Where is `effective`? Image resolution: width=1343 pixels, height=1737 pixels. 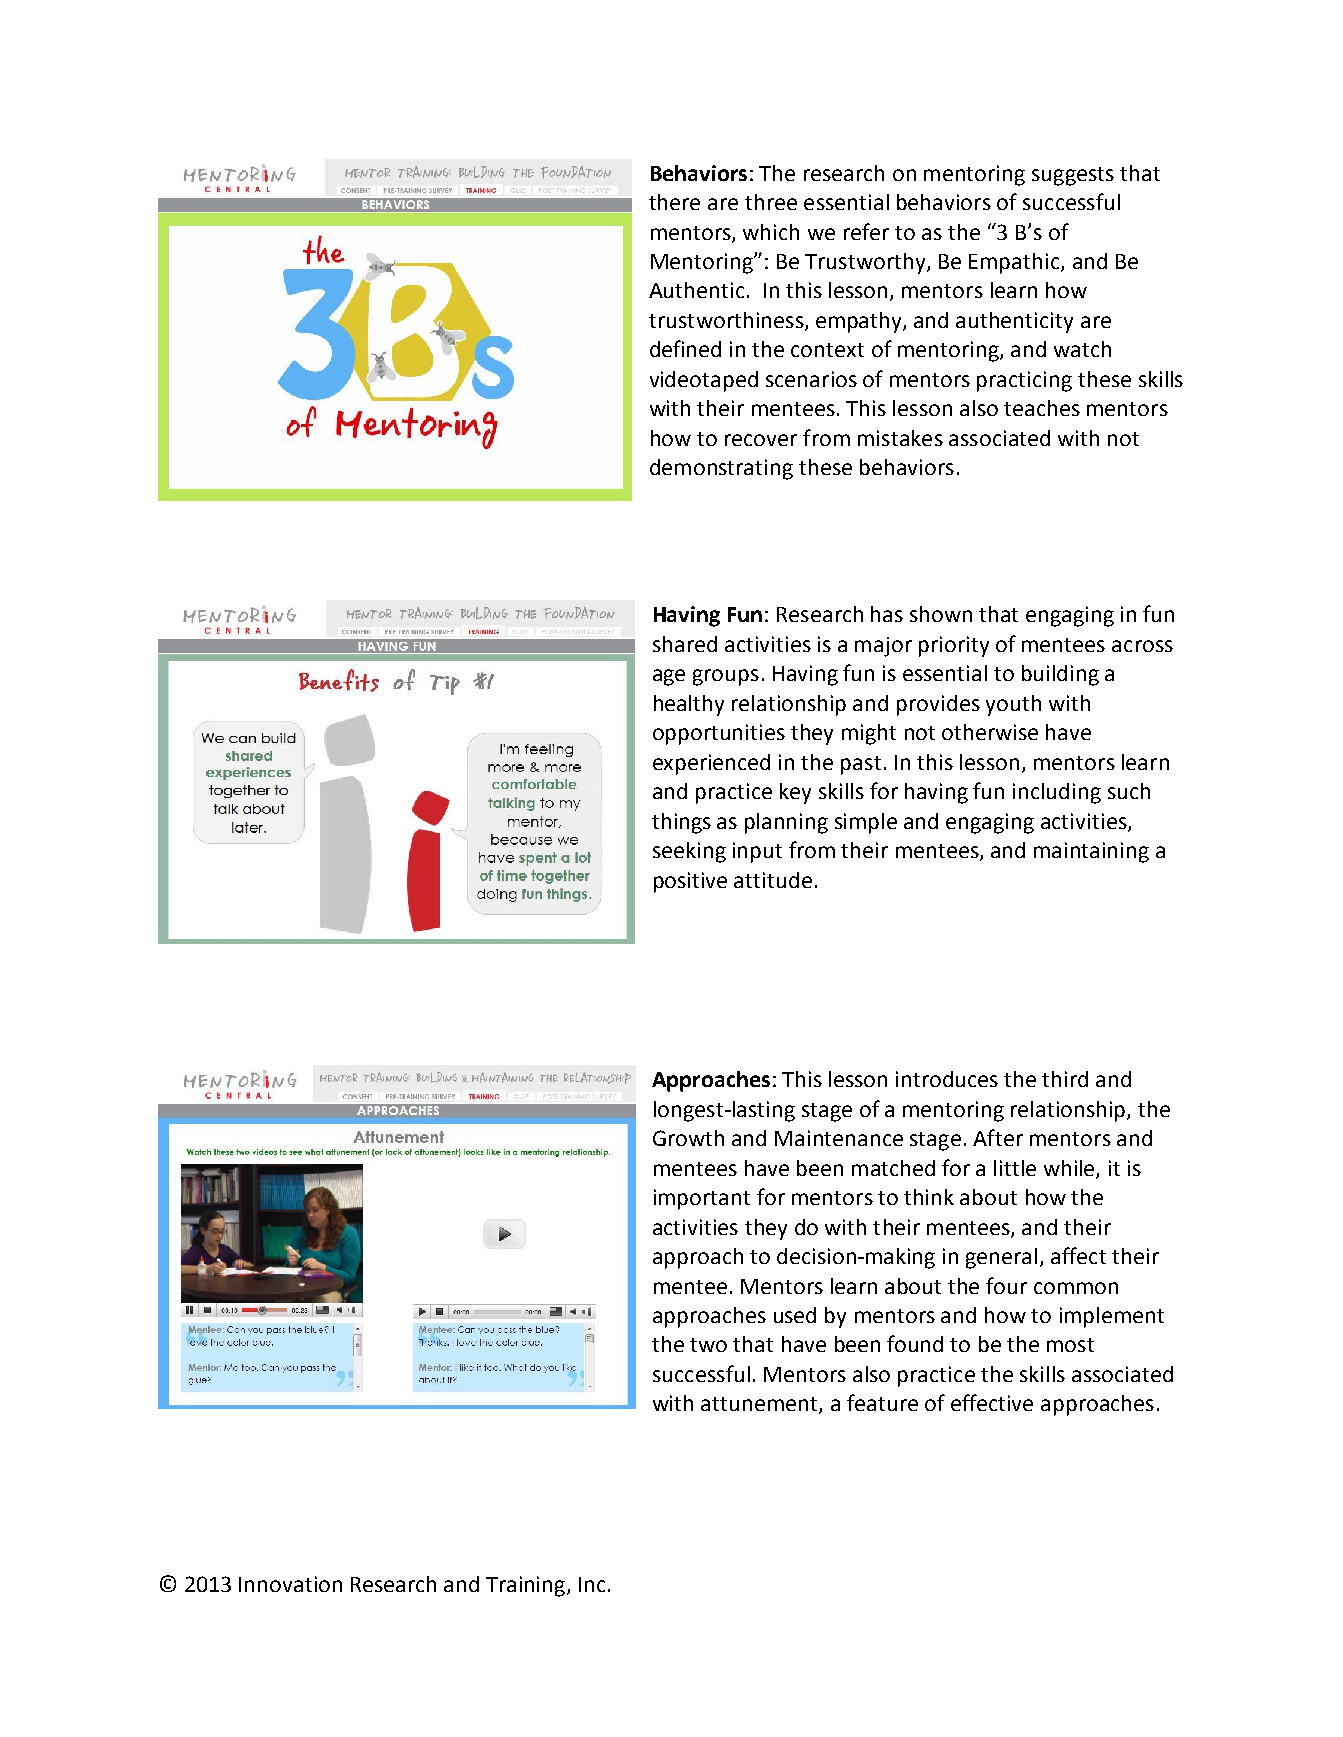
effective is located at coordinates (992, 1402).
